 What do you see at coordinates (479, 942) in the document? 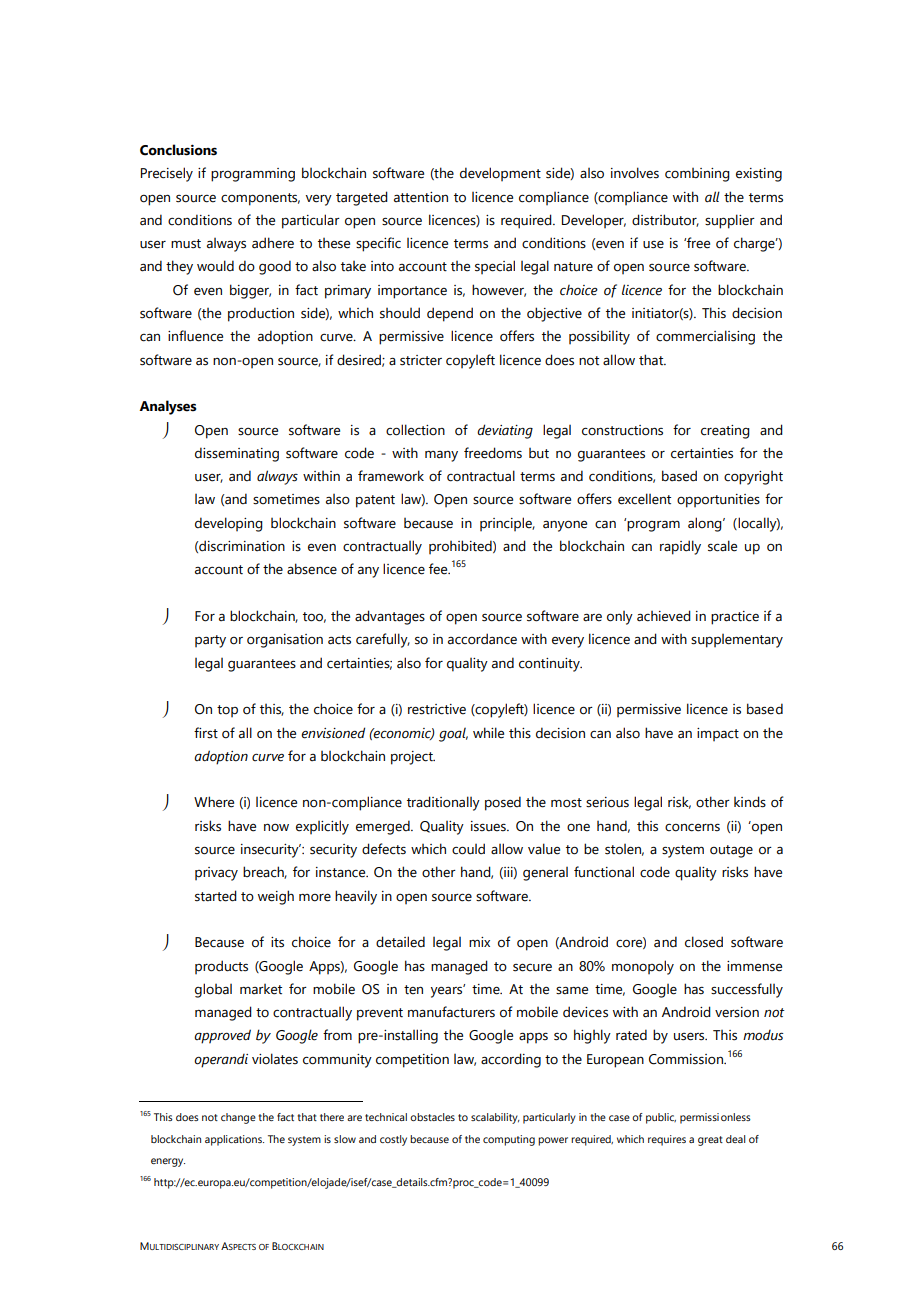
I see `mix` at bounding box center [479, 942].
